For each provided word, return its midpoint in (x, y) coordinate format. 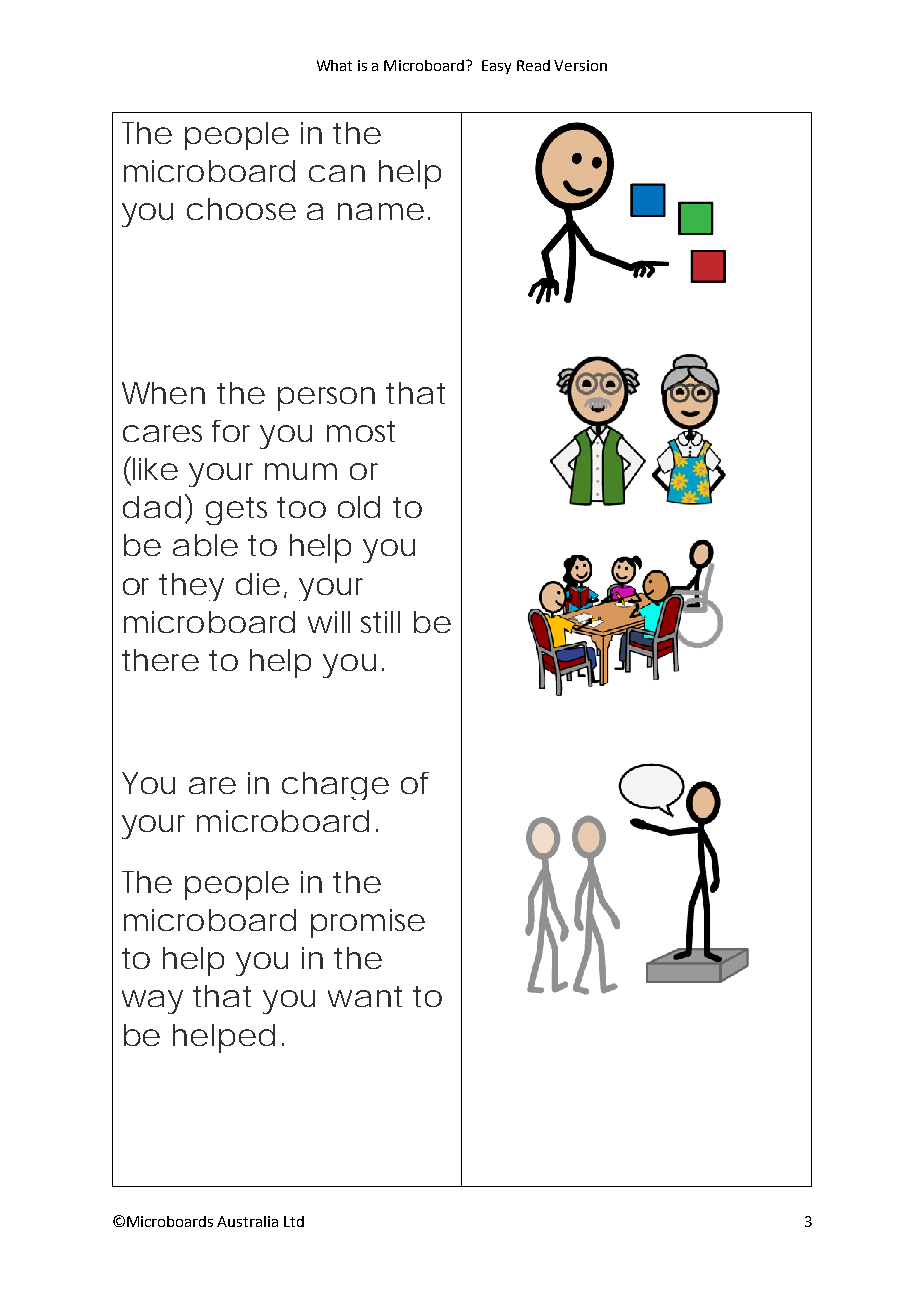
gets (236, 511)
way (152, 1002)
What (334, 65)
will (329, 622)
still (380, 622)
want (365, 996)
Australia (247, 1221)
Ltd (294, 1221)
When (163, 393)
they (191, 587)
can (337, 173)
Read (533, 65)
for (231, 431)
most (361, 431)
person (326, 399)
